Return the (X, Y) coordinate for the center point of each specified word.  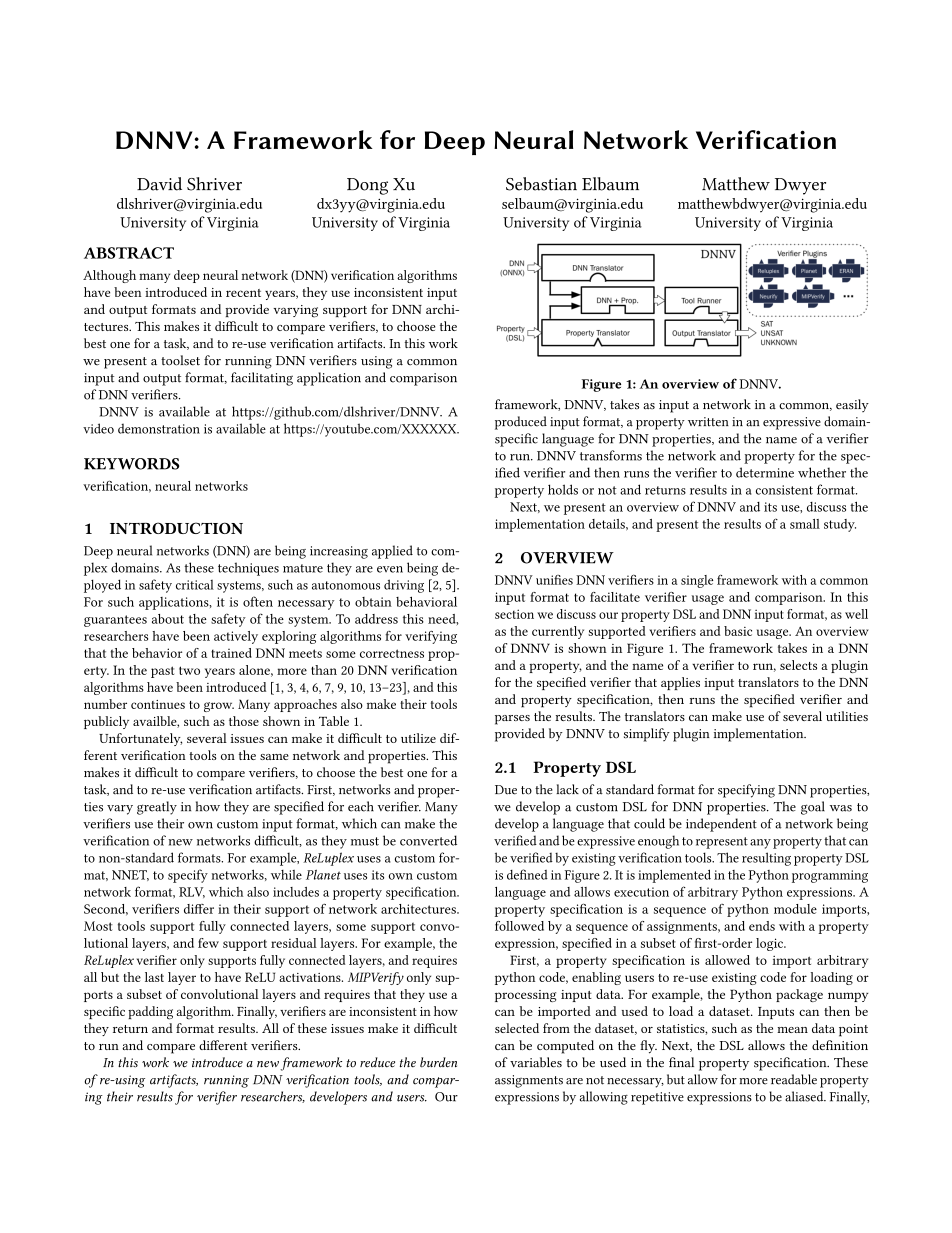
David (159, 184)
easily (852, 405)
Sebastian (541, 184)
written (708, 422)
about (168, 619)
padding (150, 1013)
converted (428, 840)
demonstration (159, 428)
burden (438, 1062)
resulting (766, 859)
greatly (157, 808)
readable (794, 1079)
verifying (431, 637)
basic (738, 631)
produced (521, 423)
